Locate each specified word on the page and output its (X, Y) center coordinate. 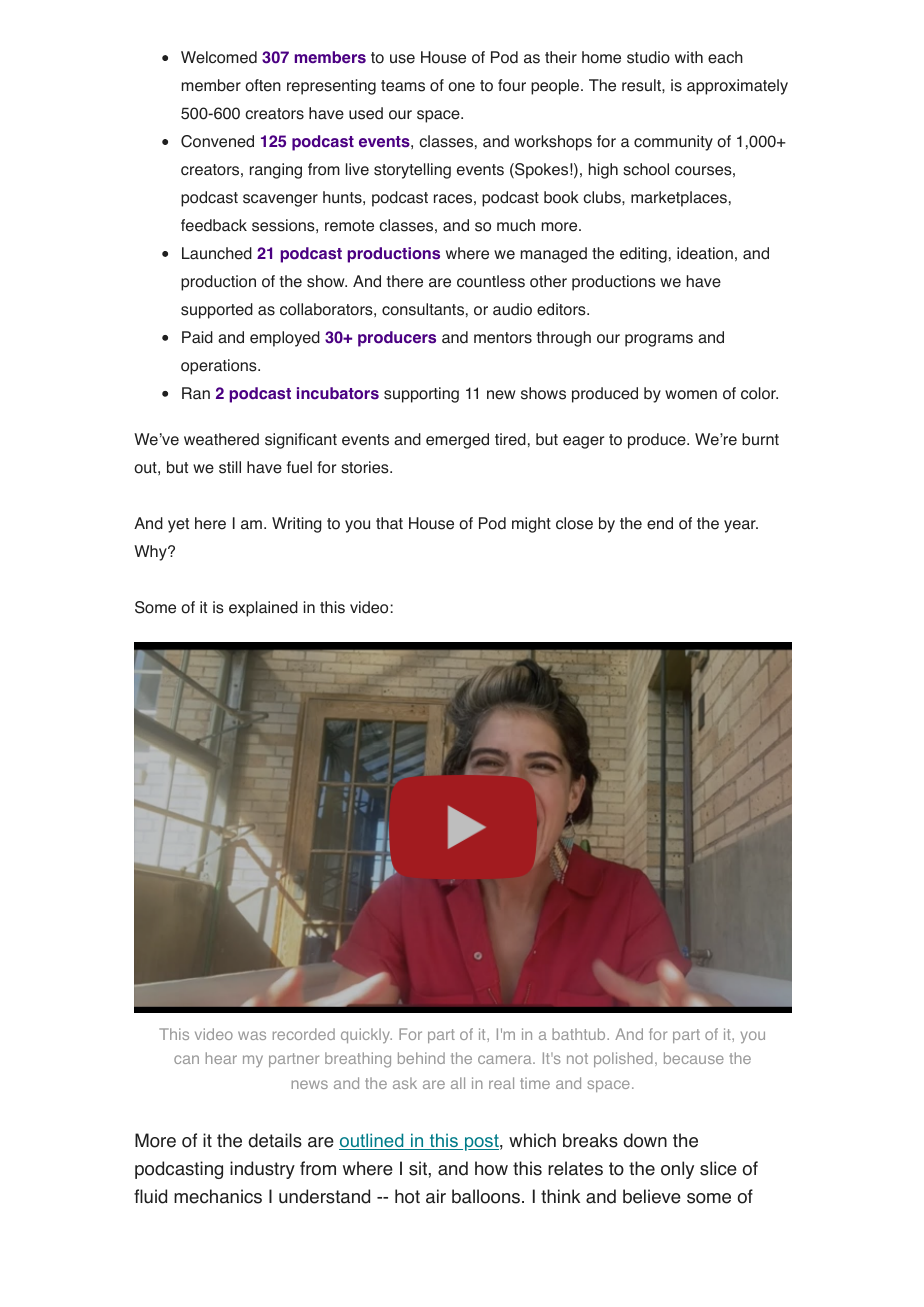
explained (263, 609)
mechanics (218, 1196)
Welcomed (219, 57)
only (677, 1170)
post (481, 1142)
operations (220, 367)
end (660, 523)
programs (659, 340)
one (461, 87)
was (252, 1035)
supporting (421, 395)
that (389, 523)
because (694, 1058)
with (689, 57)
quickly (366, 1035)
